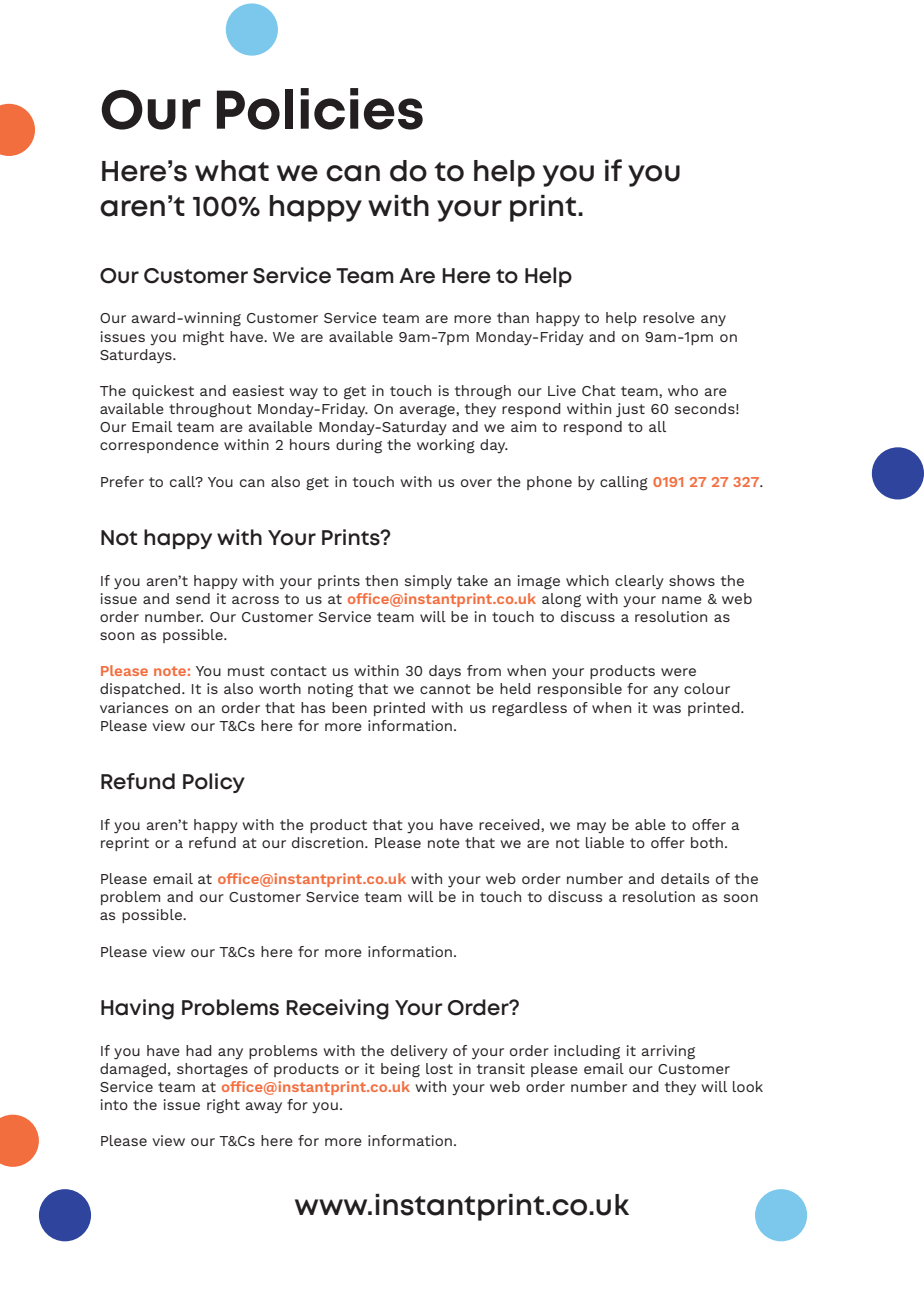 The height and width of the document is (1297, 924). I want to click on received, so click(510, 825).
